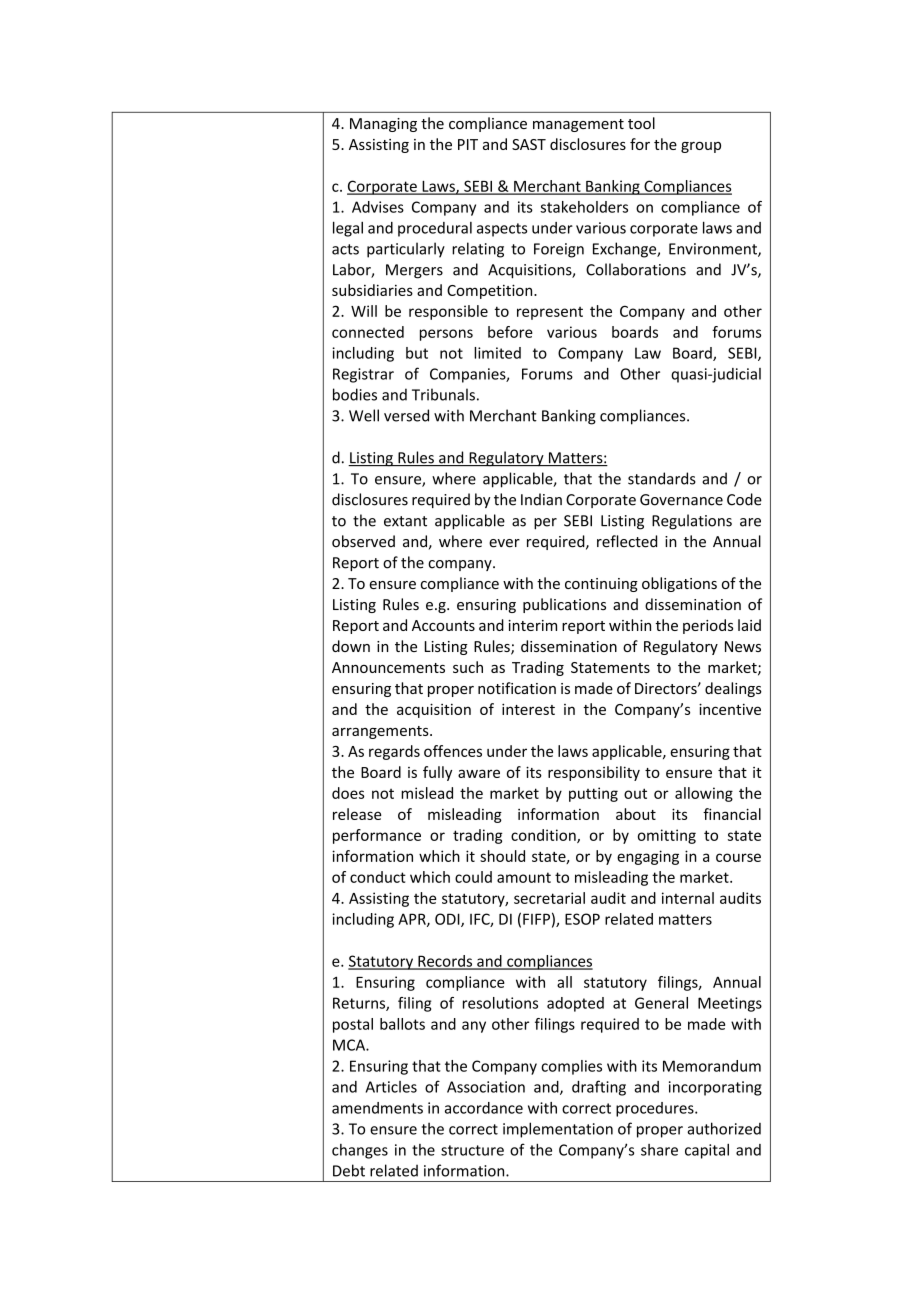 Image resolution: width=924 pixels, height=1308 pixels. What do you see at coordinates (377, 1108) in the page?
I see `amendments` at bounding box center [377, 1108].
